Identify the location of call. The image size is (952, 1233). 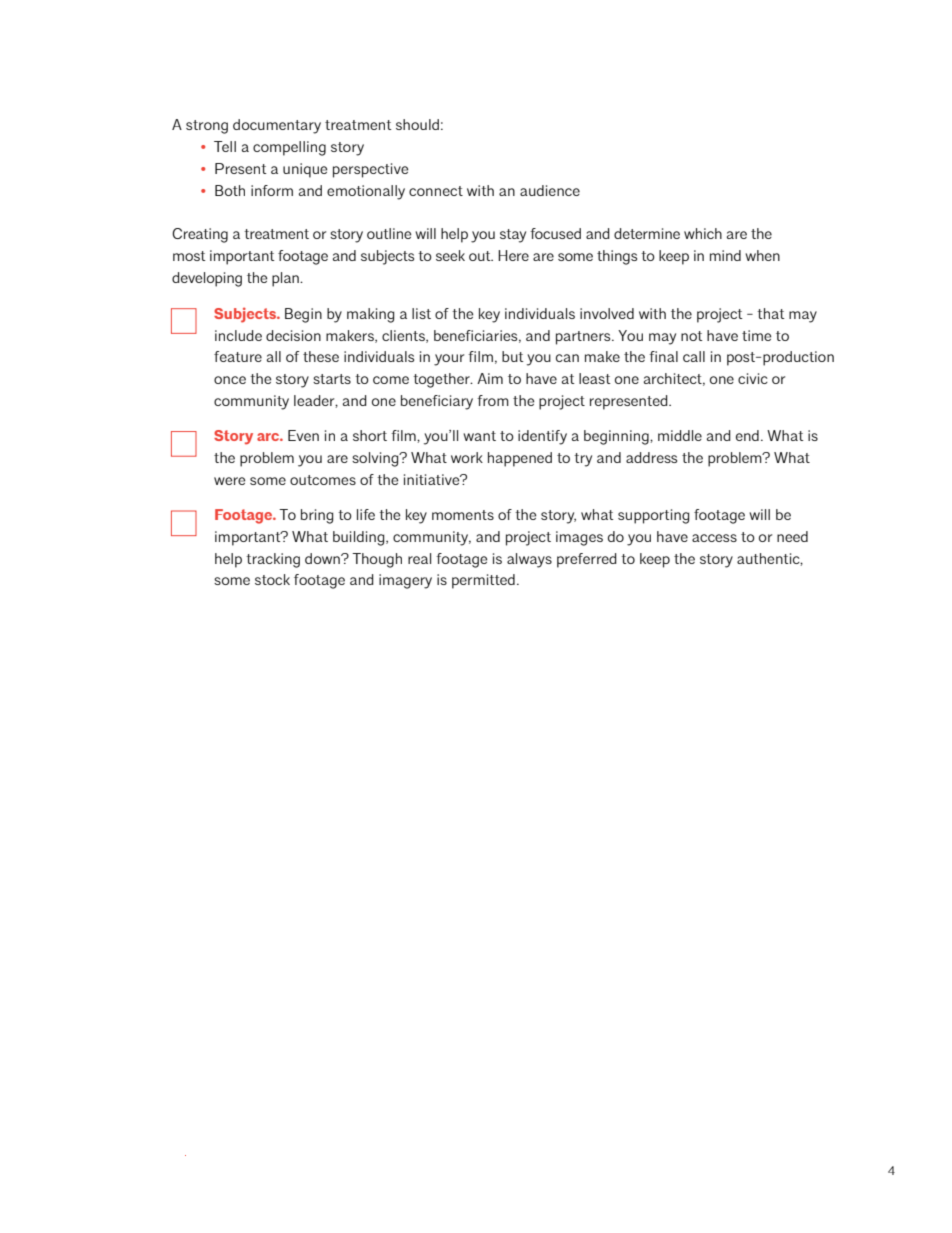
(694, 356).
